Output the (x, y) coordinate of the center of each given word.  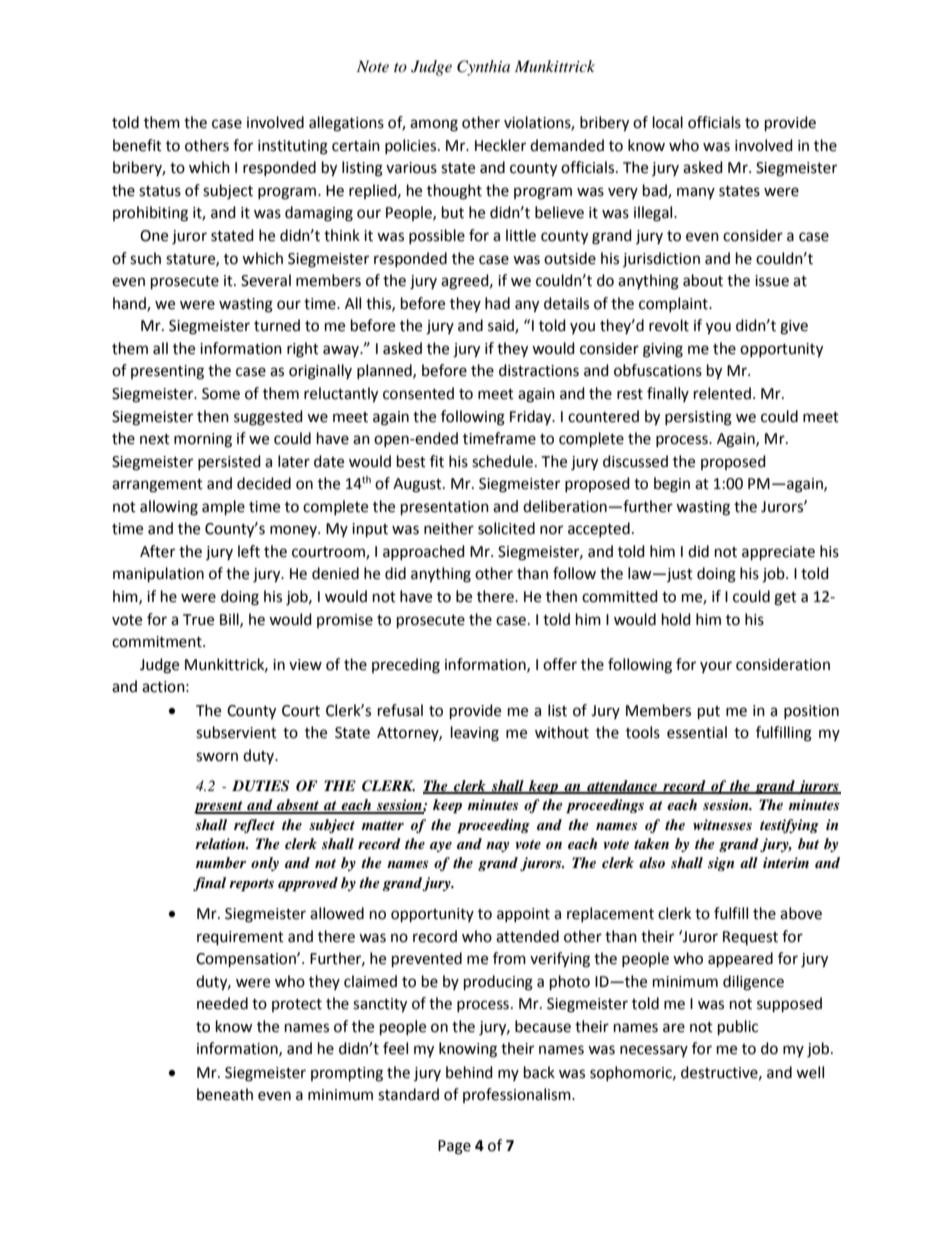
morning (203, 440)
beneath (225, 1094)
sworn (217, 757)
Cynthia (483, 68)
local (668, 122)
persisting (698, 418)
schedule (502, 461)
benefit (137, 145)
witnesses (722, 824)
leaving (475, 734)
